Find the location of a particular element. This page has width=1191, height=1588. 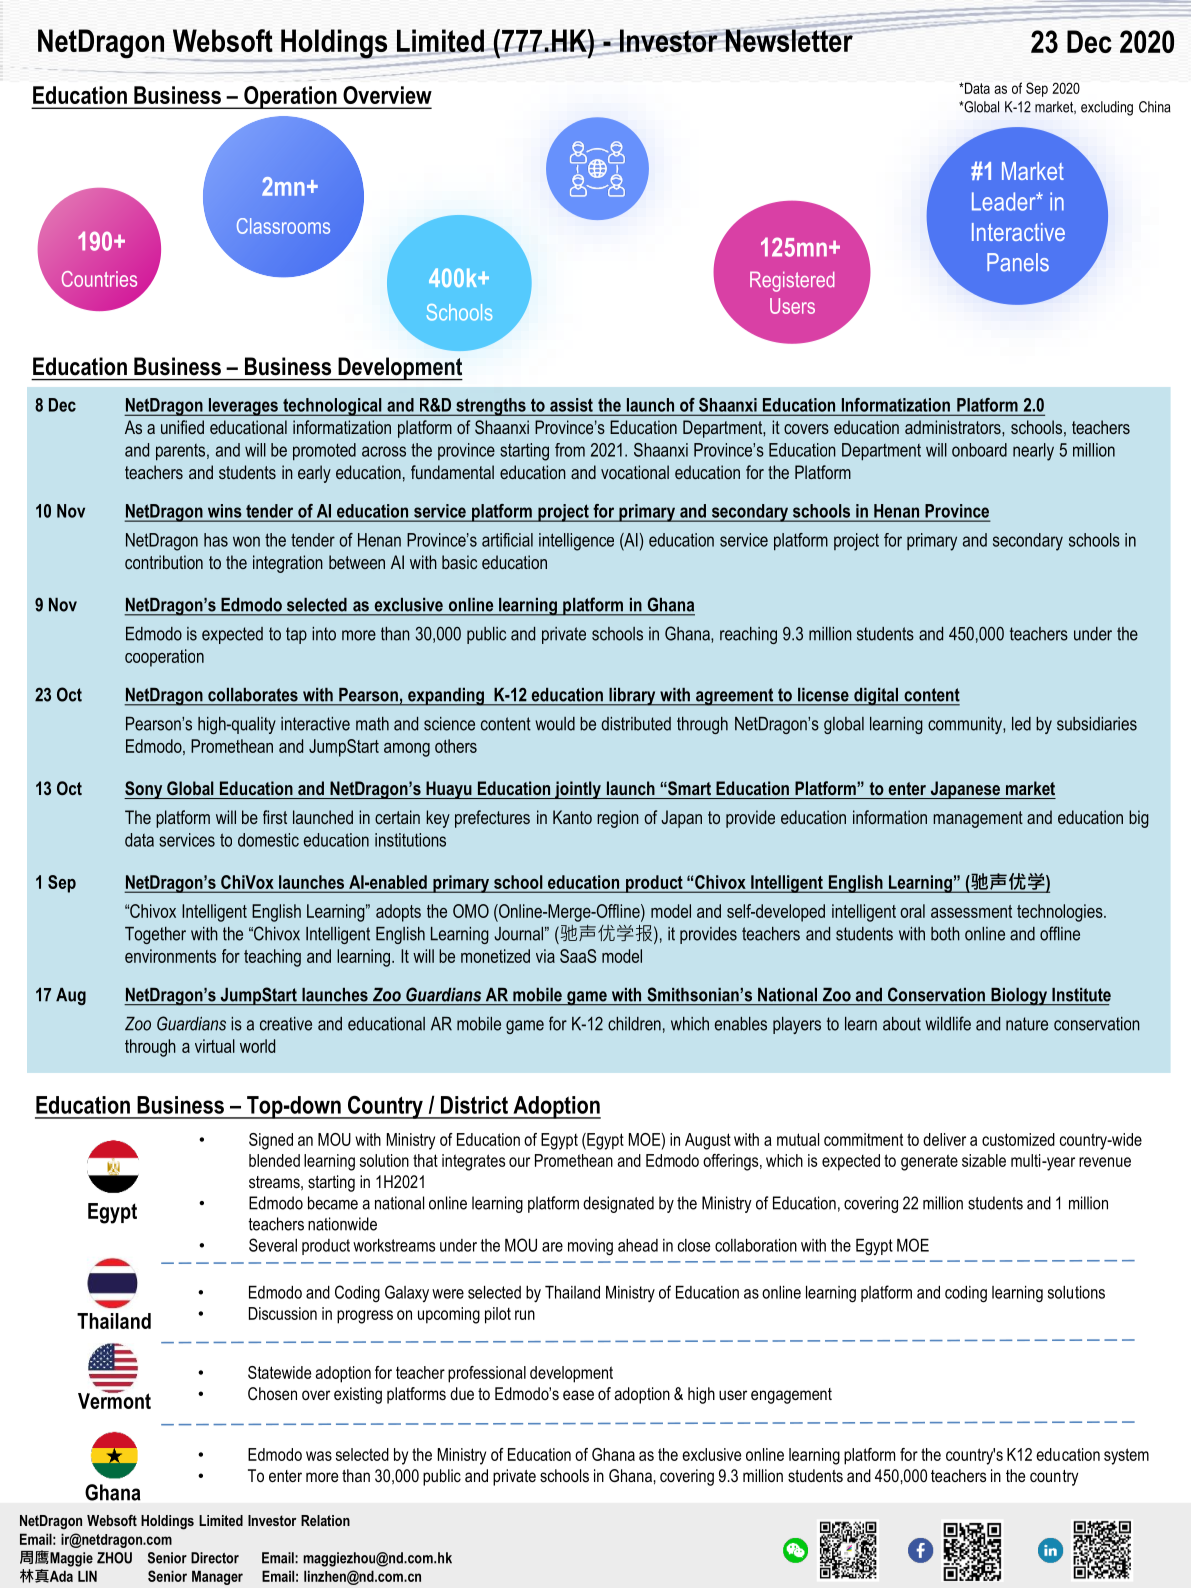

excluding is located at coordinates (1107, 108).
